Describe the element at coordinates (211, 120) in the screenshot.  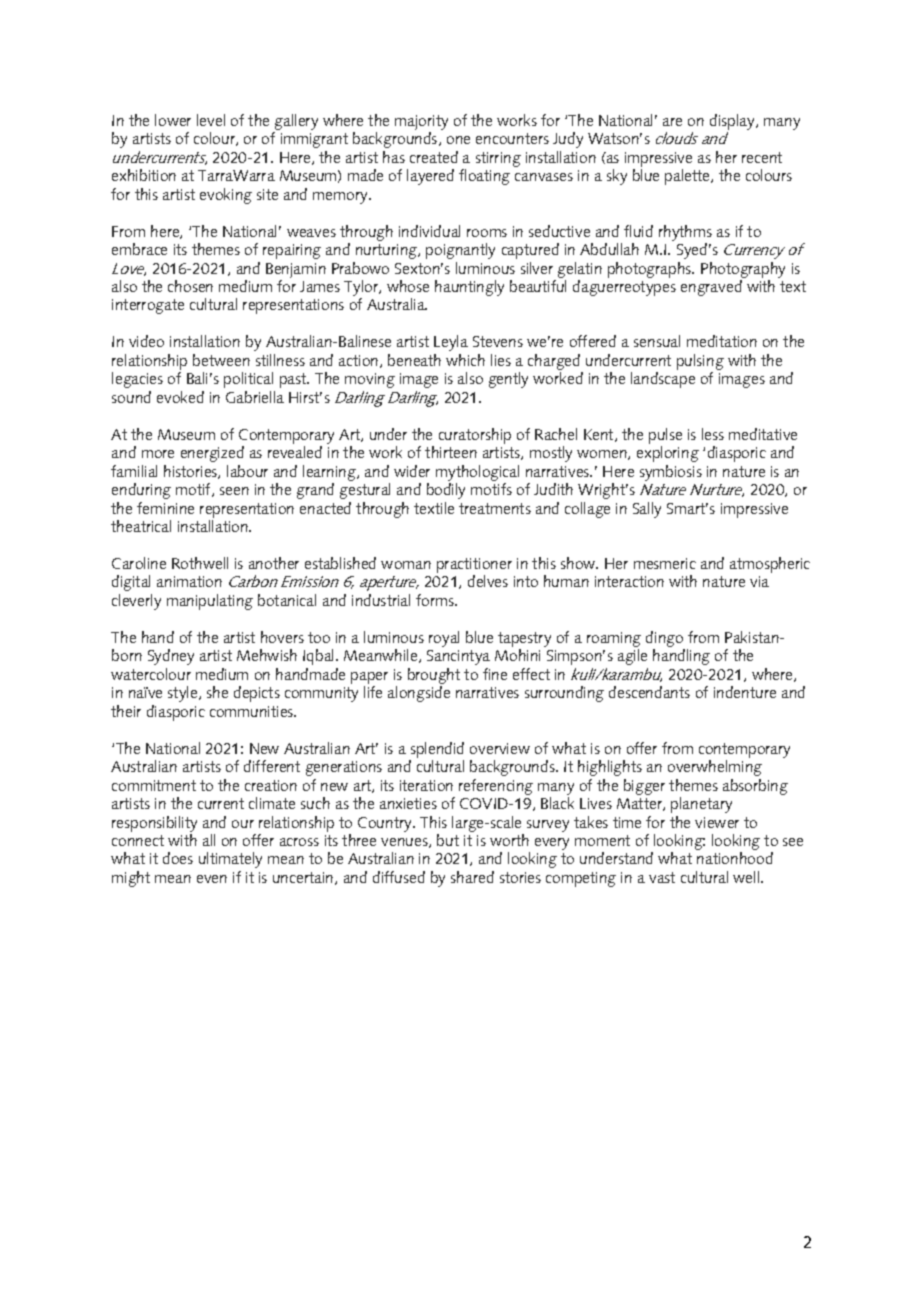
I see `level` at that location.
